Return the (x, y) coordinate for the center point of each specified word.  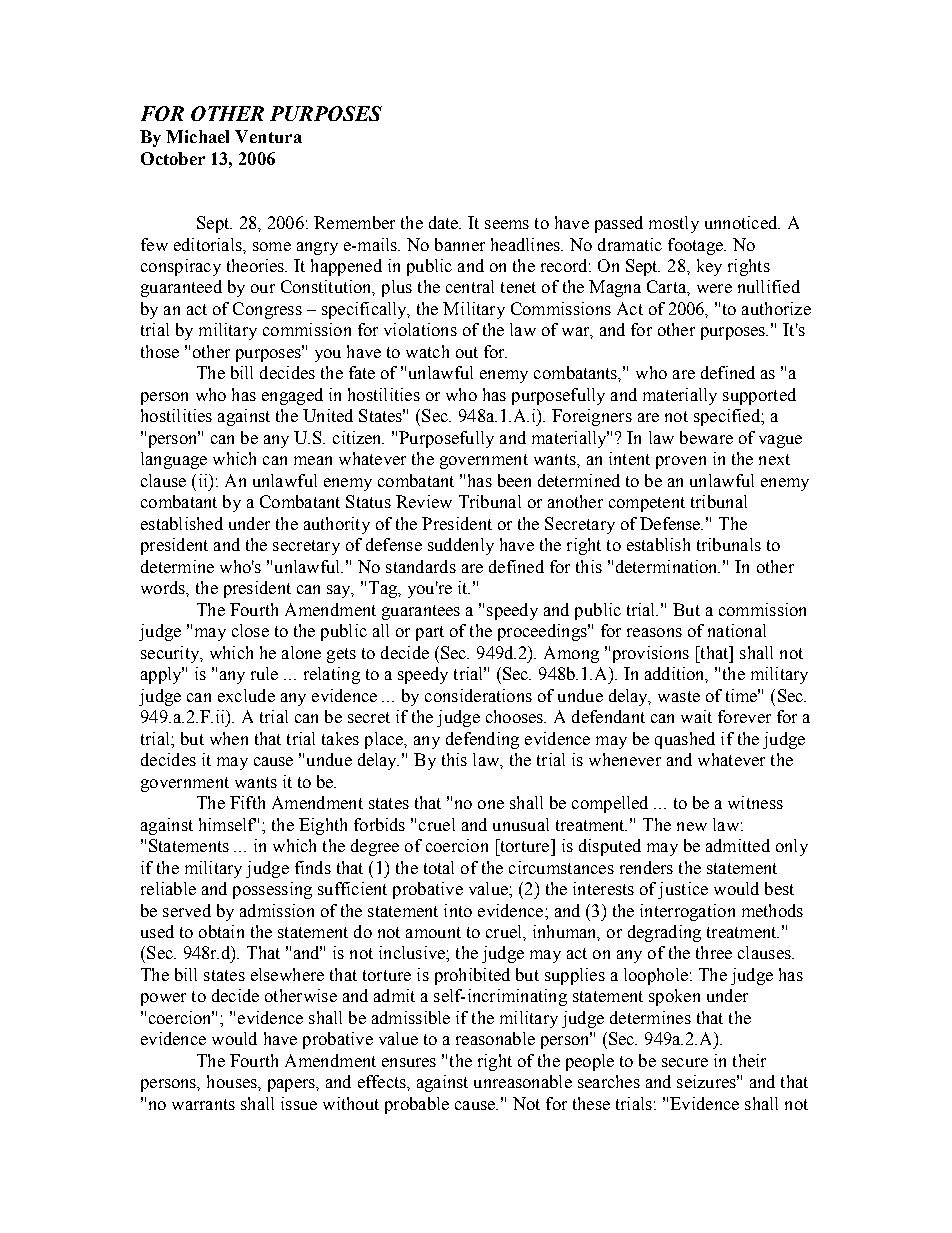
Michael (197, 136)
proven (681, 462)
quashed (685, 740)
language (174, 460)
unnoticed (742, 222)
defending (482, 740)
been (514, 480)
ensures (409, 1062)
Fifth (247, 802)
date (445, 222)
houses (233, 1081)
